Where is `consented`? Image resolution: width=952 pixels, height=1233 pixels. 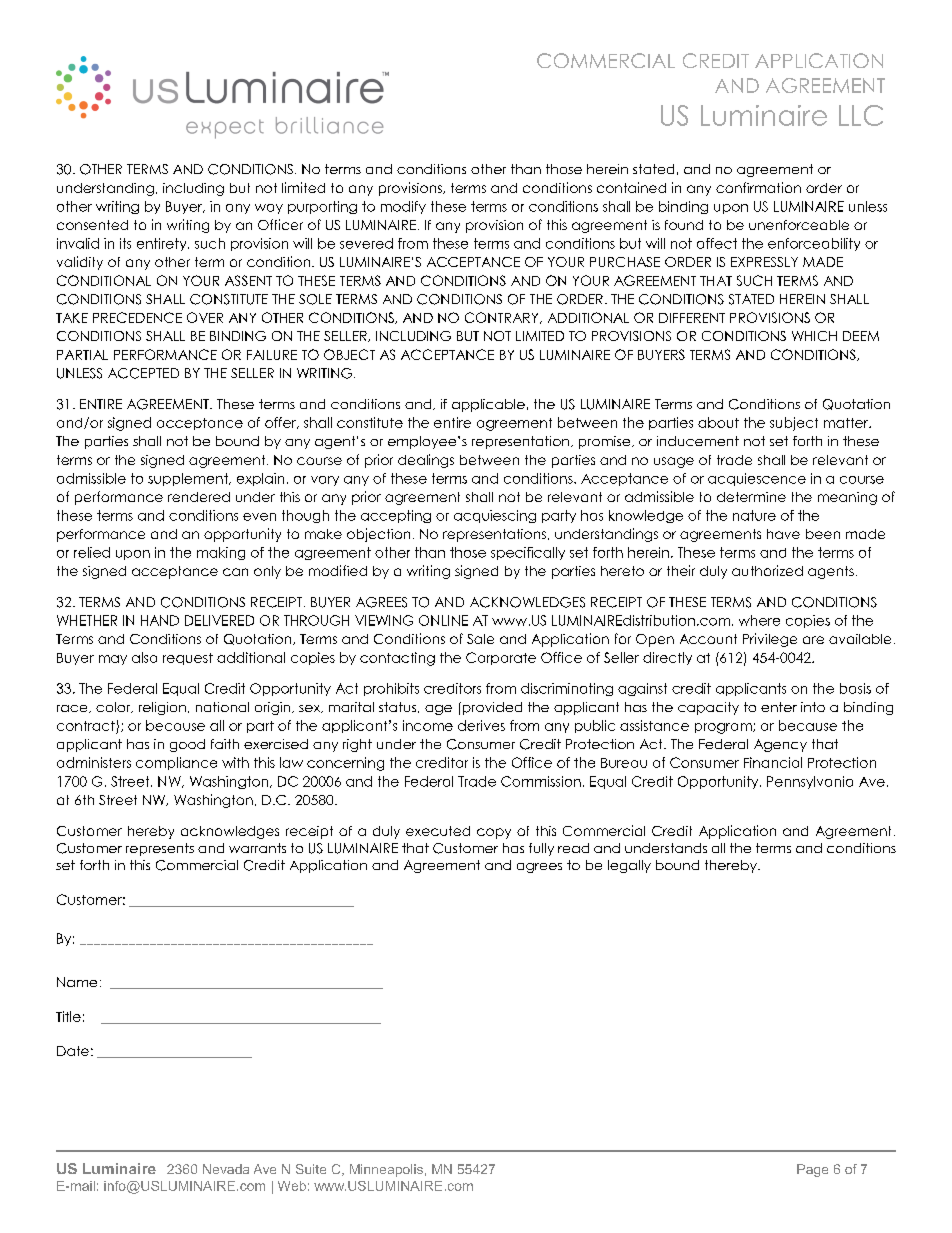
consented is located at coordinates (92, 225).
